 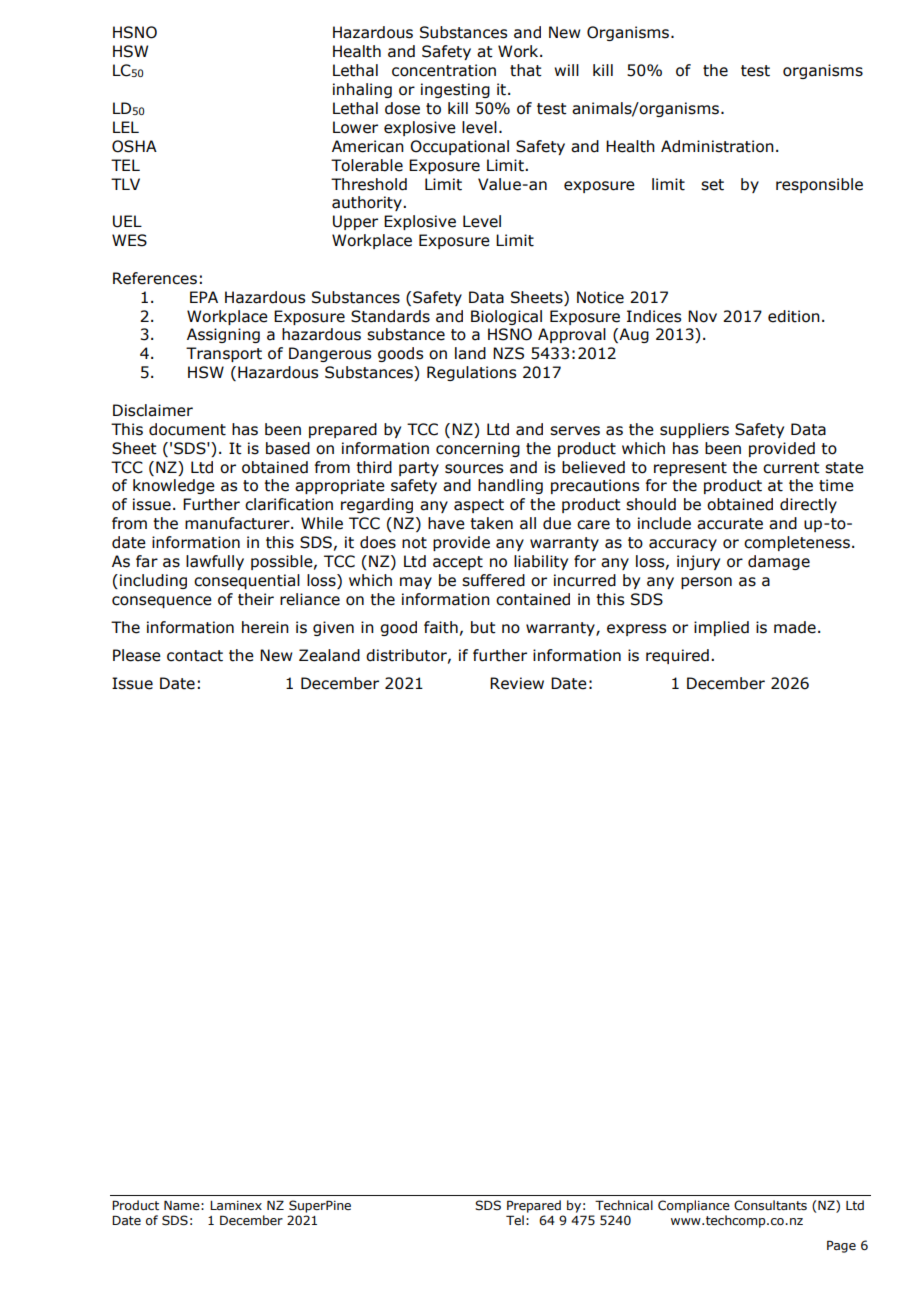 What do you see at coordinates (137, 655) in the screenshot?
I see `Please` at bounding box center [137, 655].
